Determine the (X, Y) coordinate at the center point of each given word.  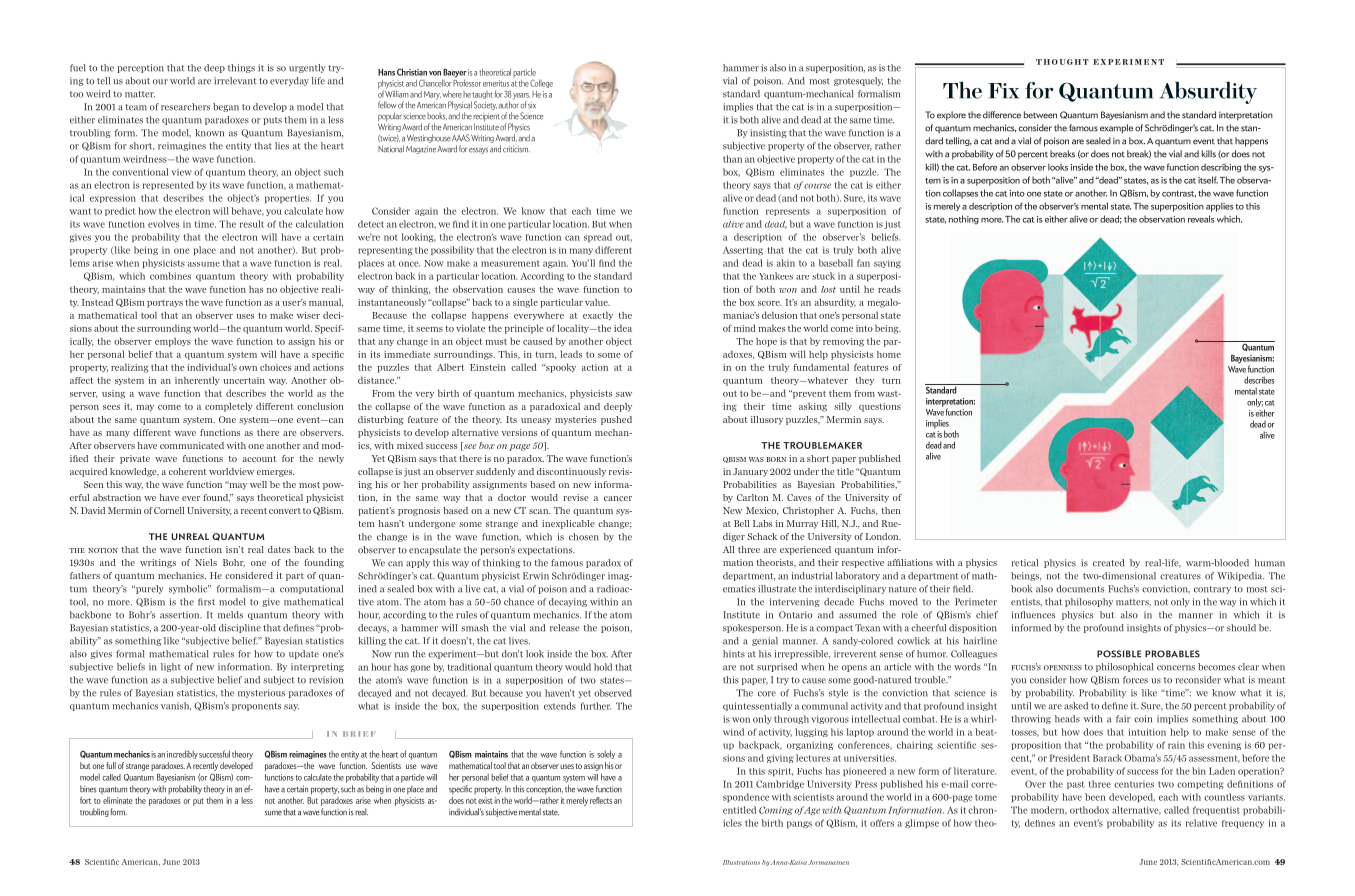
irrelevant (235, 81)
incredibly (182, 754)
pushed (616, 420)
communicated (192, 445)
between (1040, 115)
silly (843, 406)
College (541, 83)
